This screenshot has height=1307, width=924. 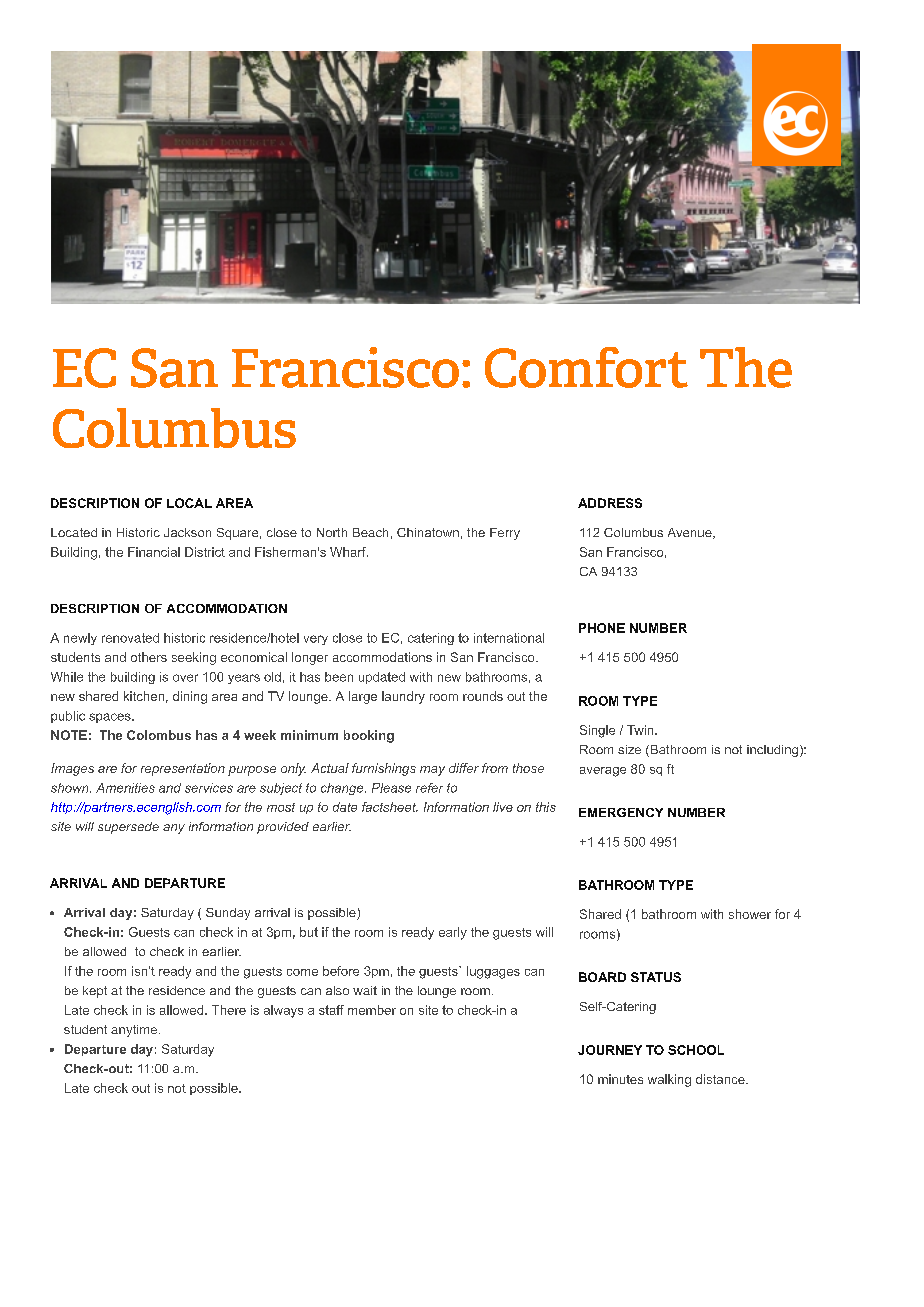 What do you see at coordinates (586, 367) in the screenshot?
I see `Comfort` at bounding box center [586, 367].
